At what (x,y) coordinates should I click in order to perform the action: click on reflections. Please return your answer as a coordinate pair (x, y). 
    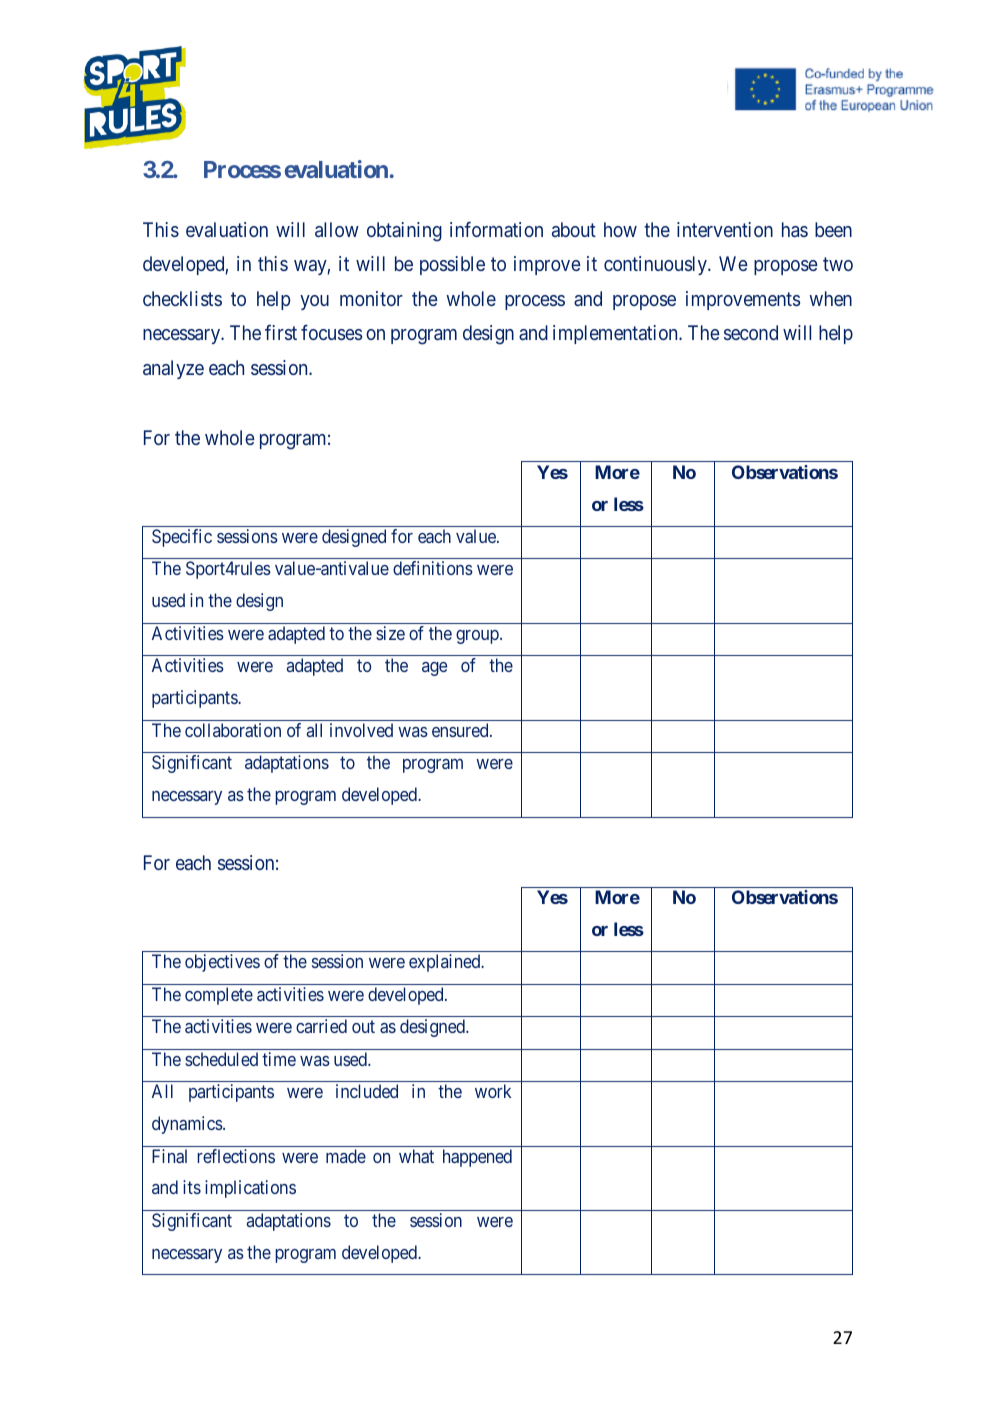
    Looking at the image, I should click on (236, 1156).
